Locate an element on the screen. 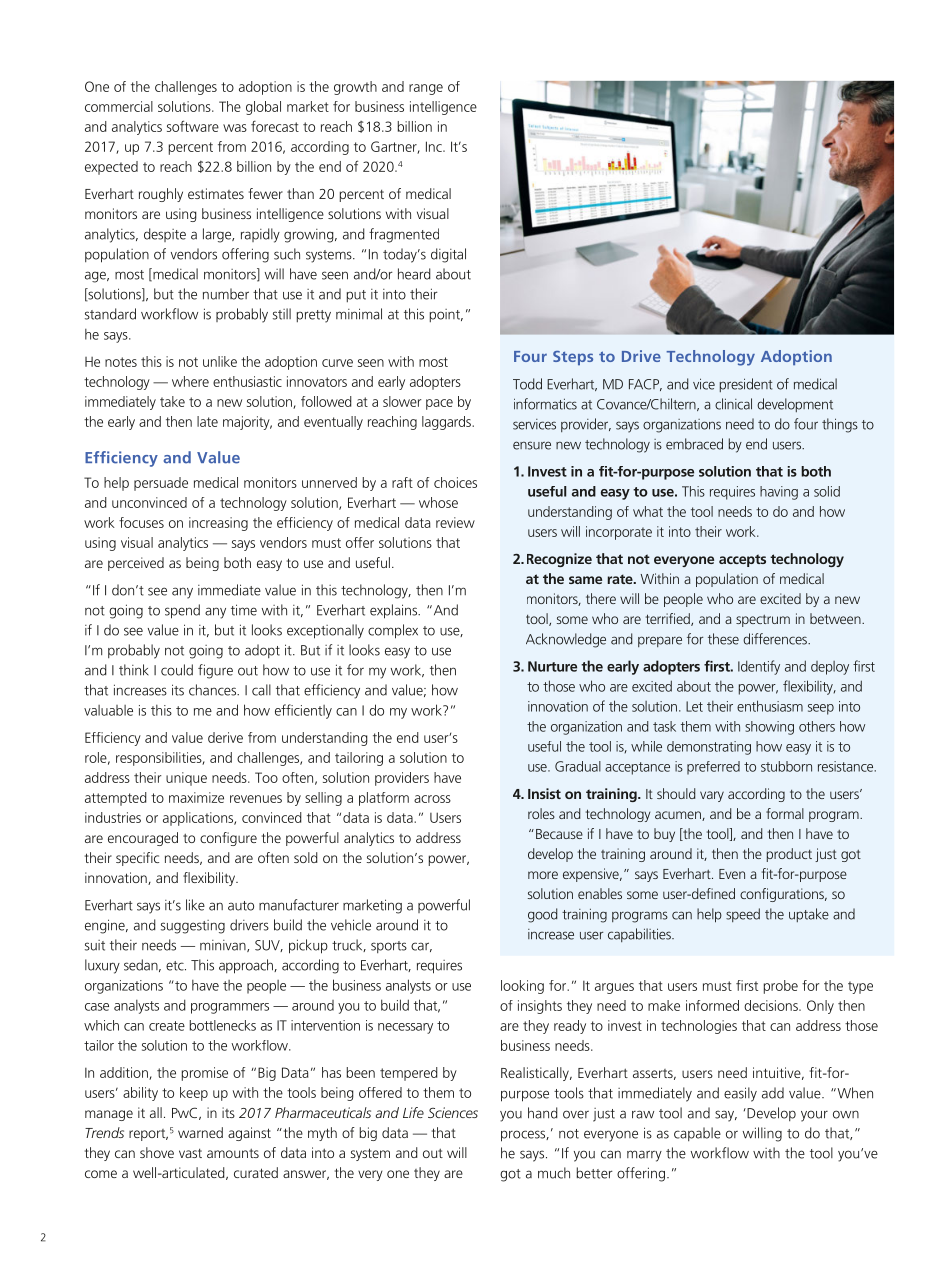  range is located at coordinates (426, 89).
